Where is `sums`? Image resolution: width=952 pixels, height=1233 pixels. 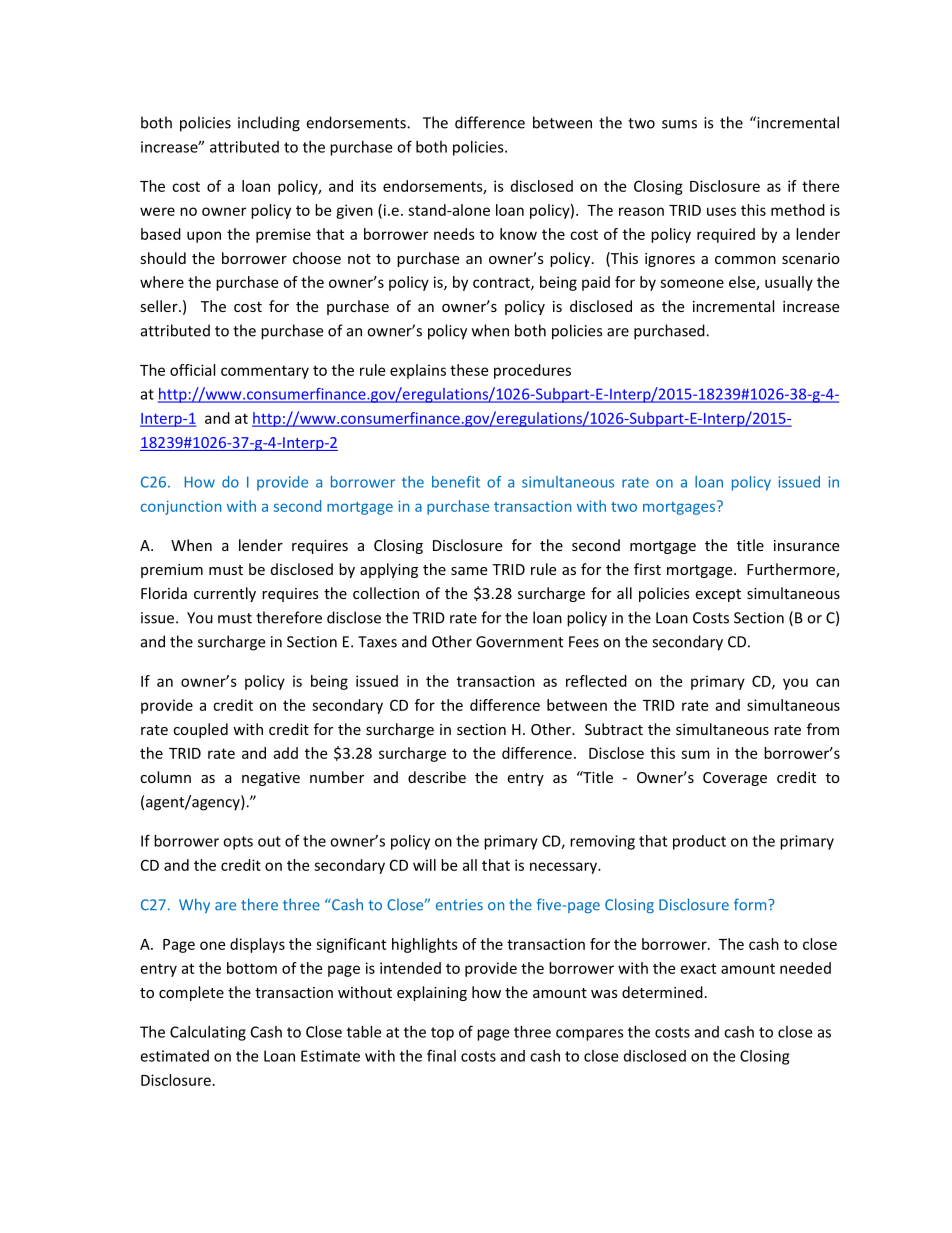
sums is located at coordinates (679, 124).
